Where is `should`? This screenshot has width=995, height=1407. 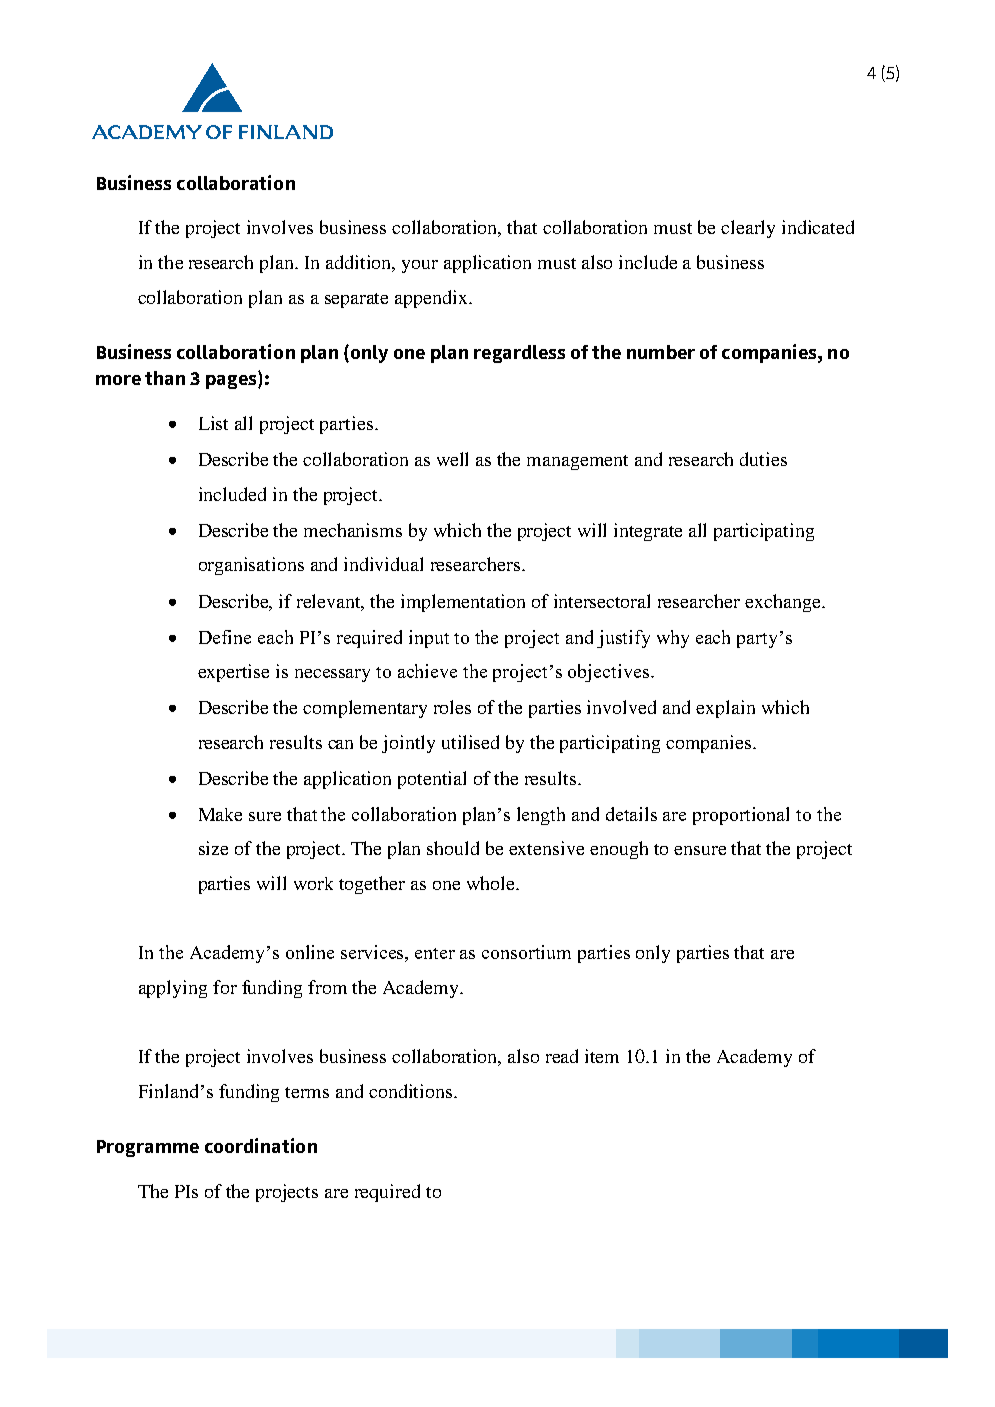 should is located at coordinates (453, 848).
